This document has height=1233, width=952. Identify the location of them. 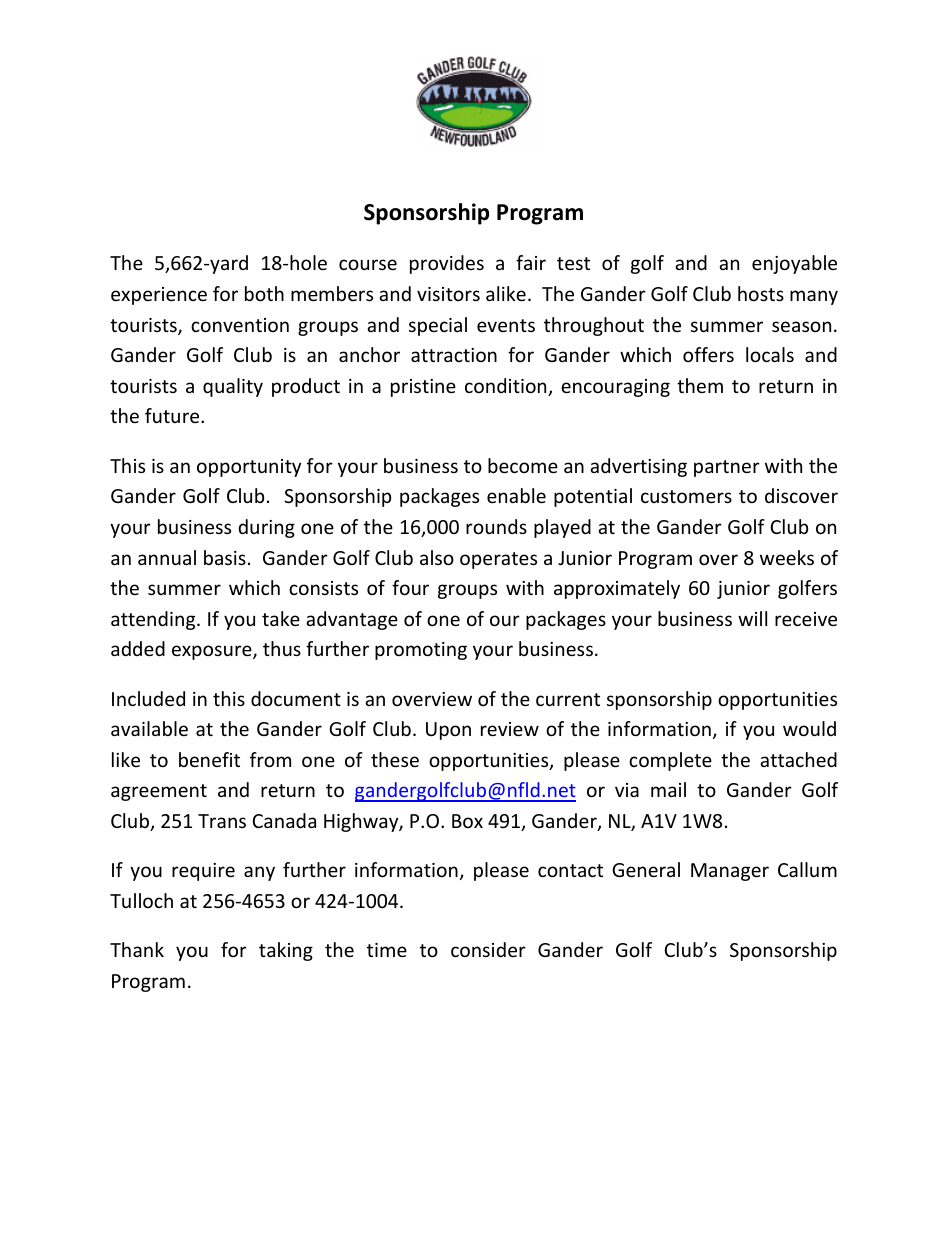
(700, 385).
